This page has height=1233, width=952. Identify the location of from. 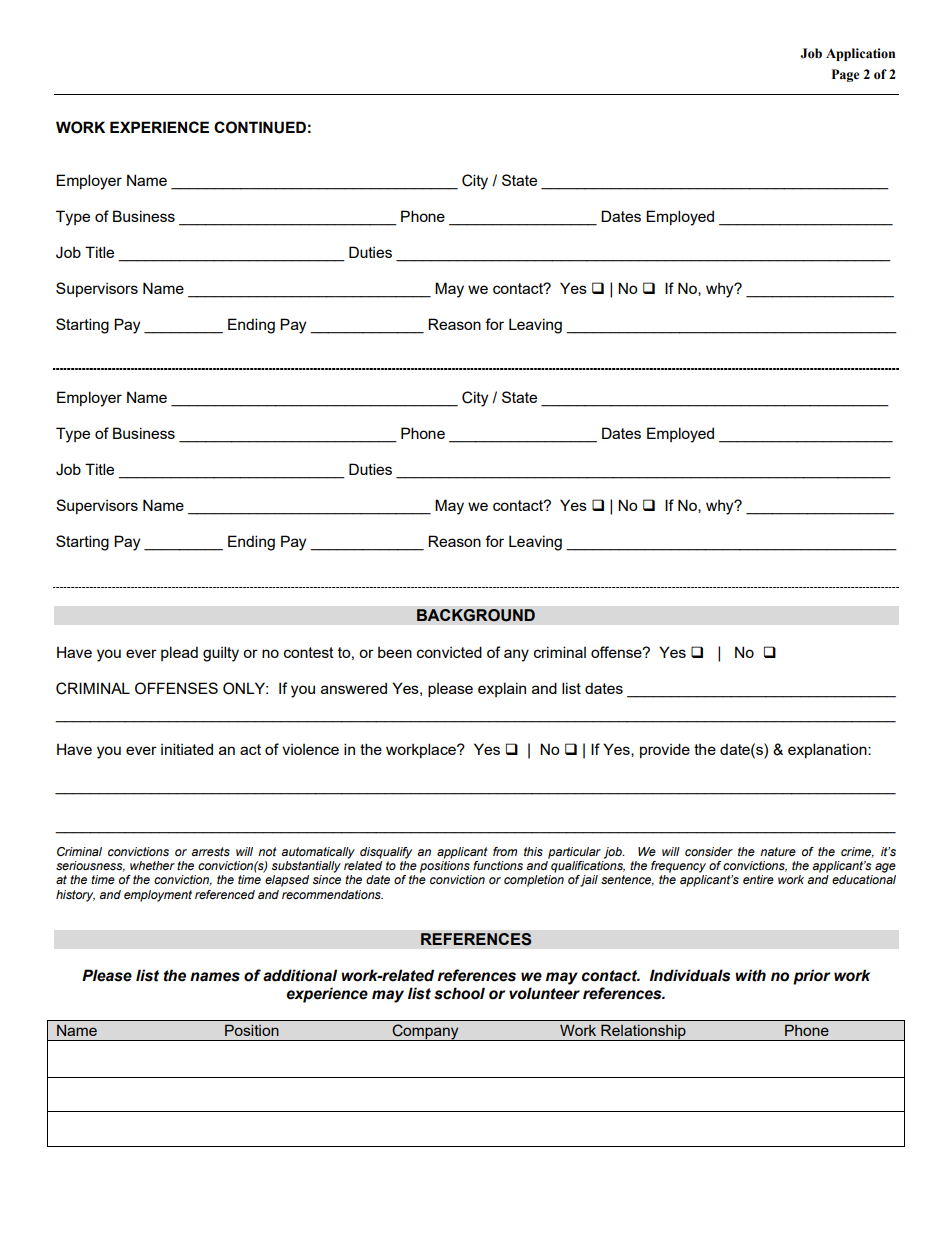
(505, 851).
